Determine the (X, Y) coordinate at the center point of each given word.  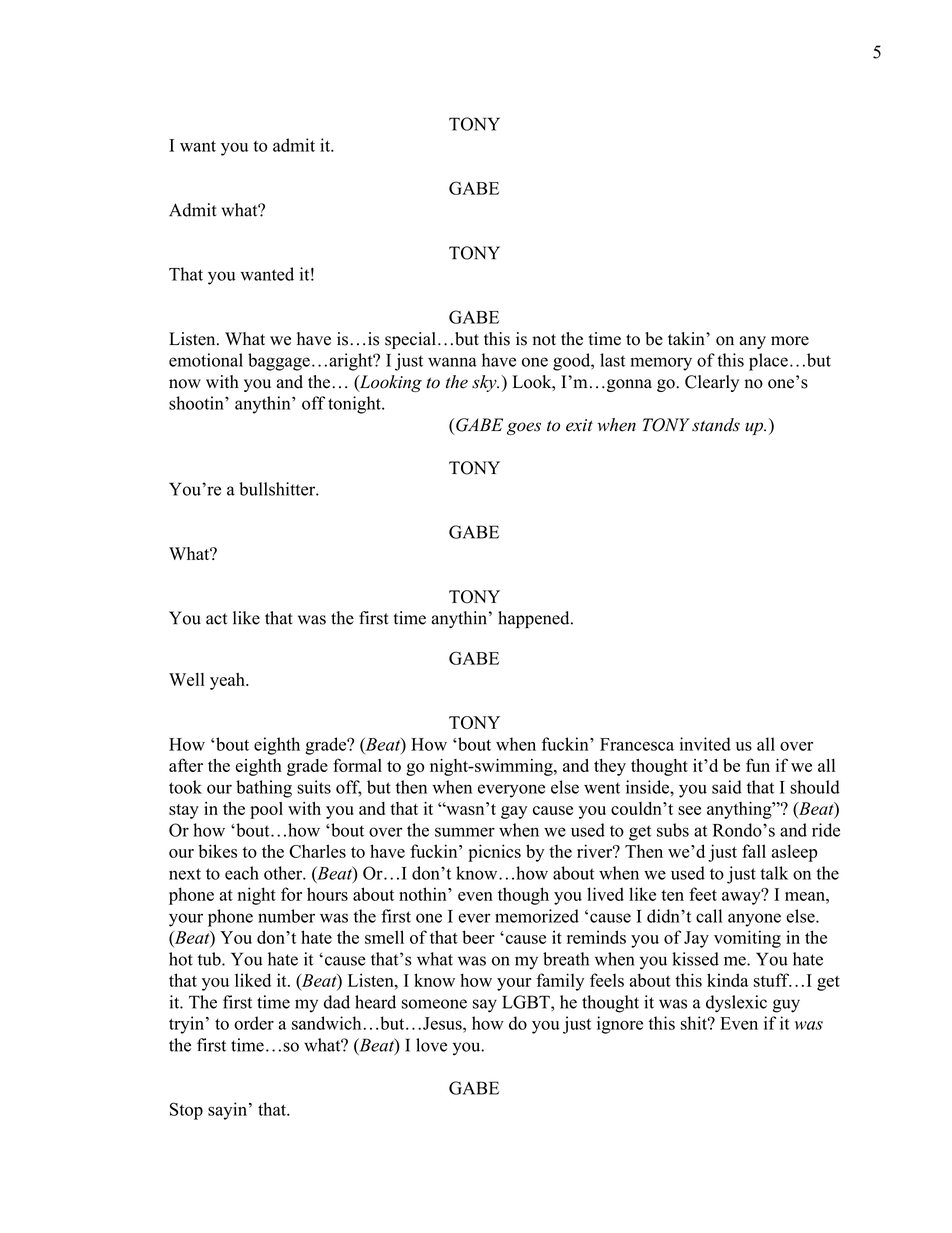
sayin (229, 1111)
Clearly (712, 383)
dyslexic (736, 1004)
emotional (206, 360)
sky (485, 383)
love (431, 1045)
